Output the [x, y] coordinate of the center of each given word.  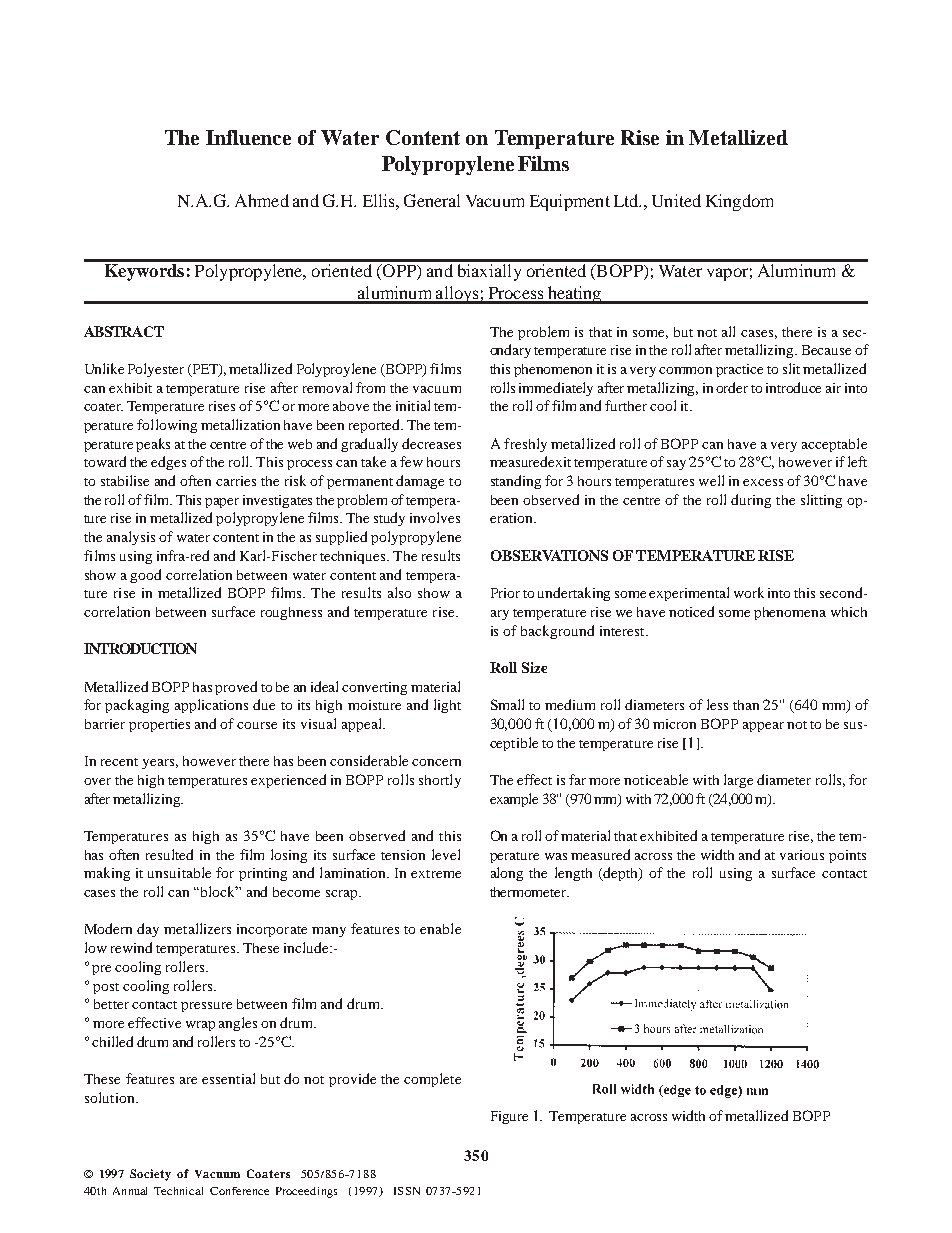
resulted [169, 854]
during [751, 501]
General [432, 200]
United [676, 200]
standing [516, 482]
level [446, 854]
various [802, 855]
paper [222, 503]
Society [150, 1175]
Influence [248, 137]
